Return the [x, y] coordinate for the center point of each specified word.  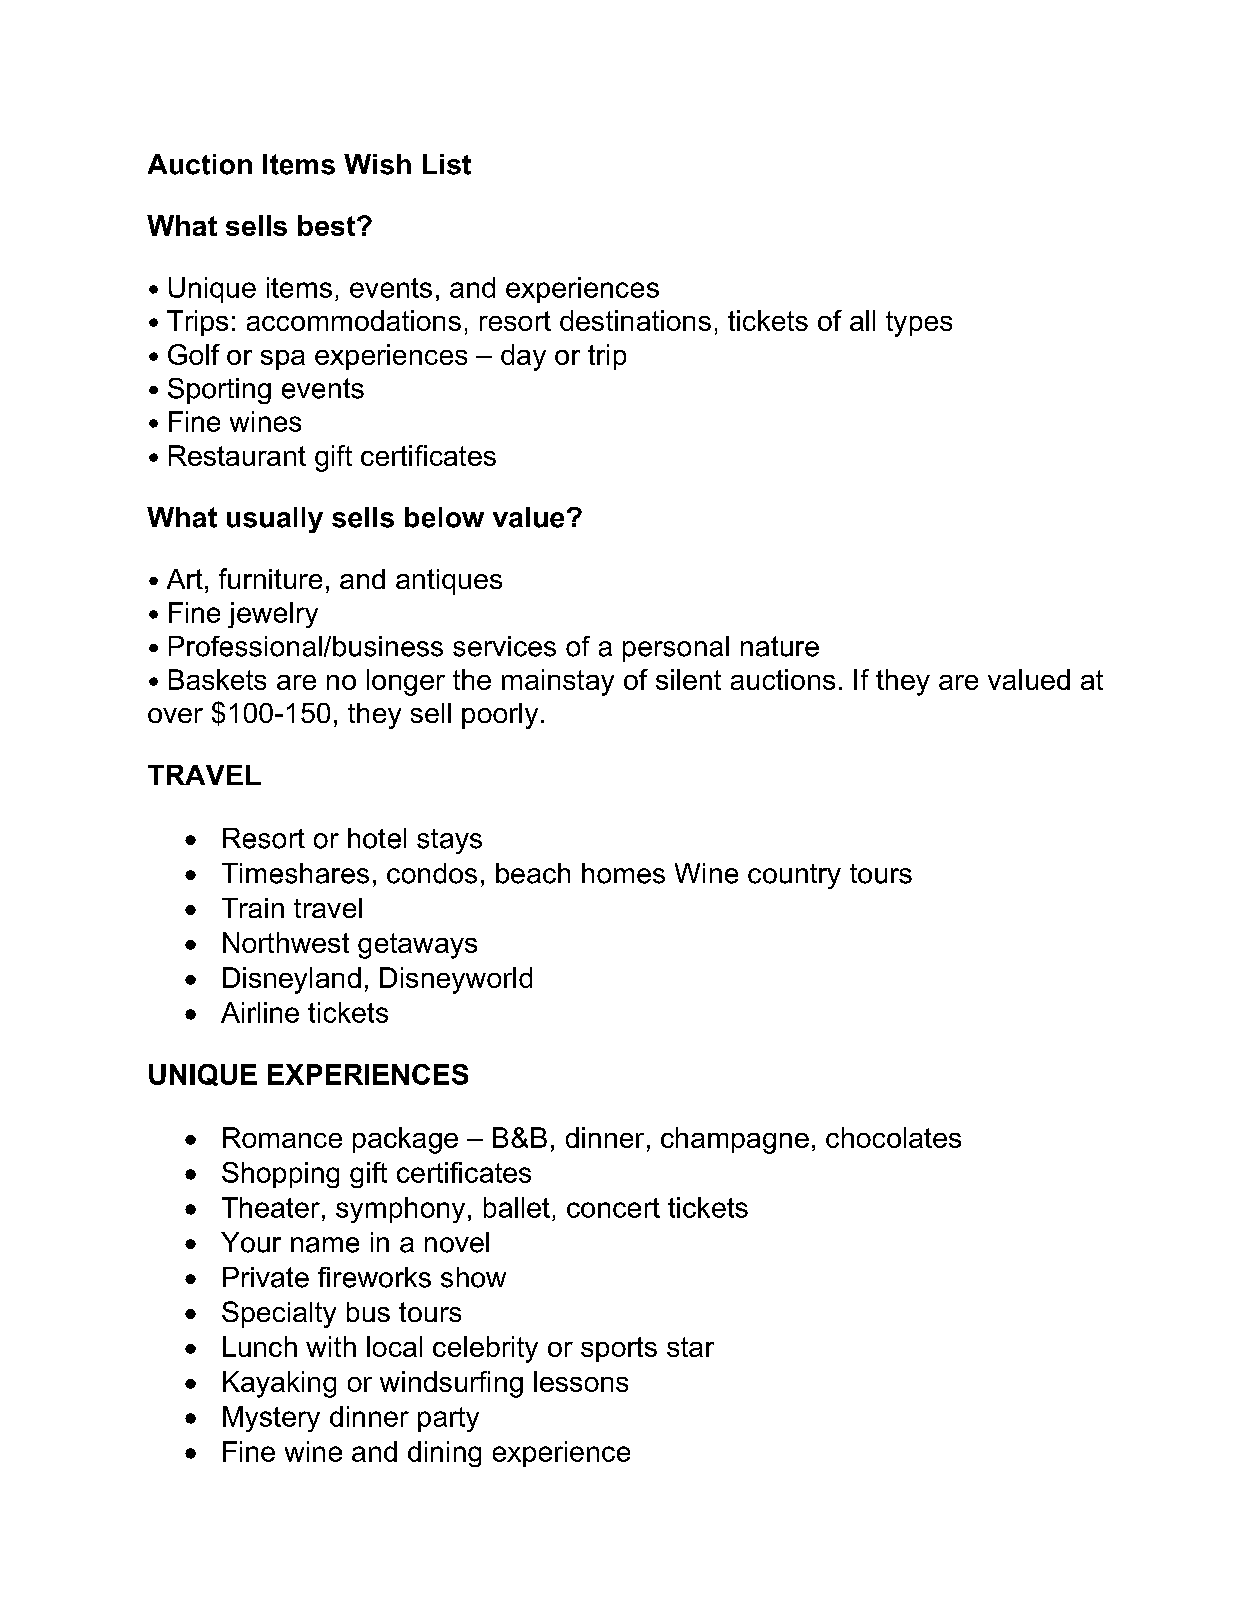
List [447, 164]
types [919, 324]
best [328, 225]
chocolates [893, 1137]
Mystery [271, 1419]
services [504, 646]
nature [780, 646]
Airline [260, 1012]
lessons [581, 1381]
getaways [417, 946]
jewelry [273, 615]
